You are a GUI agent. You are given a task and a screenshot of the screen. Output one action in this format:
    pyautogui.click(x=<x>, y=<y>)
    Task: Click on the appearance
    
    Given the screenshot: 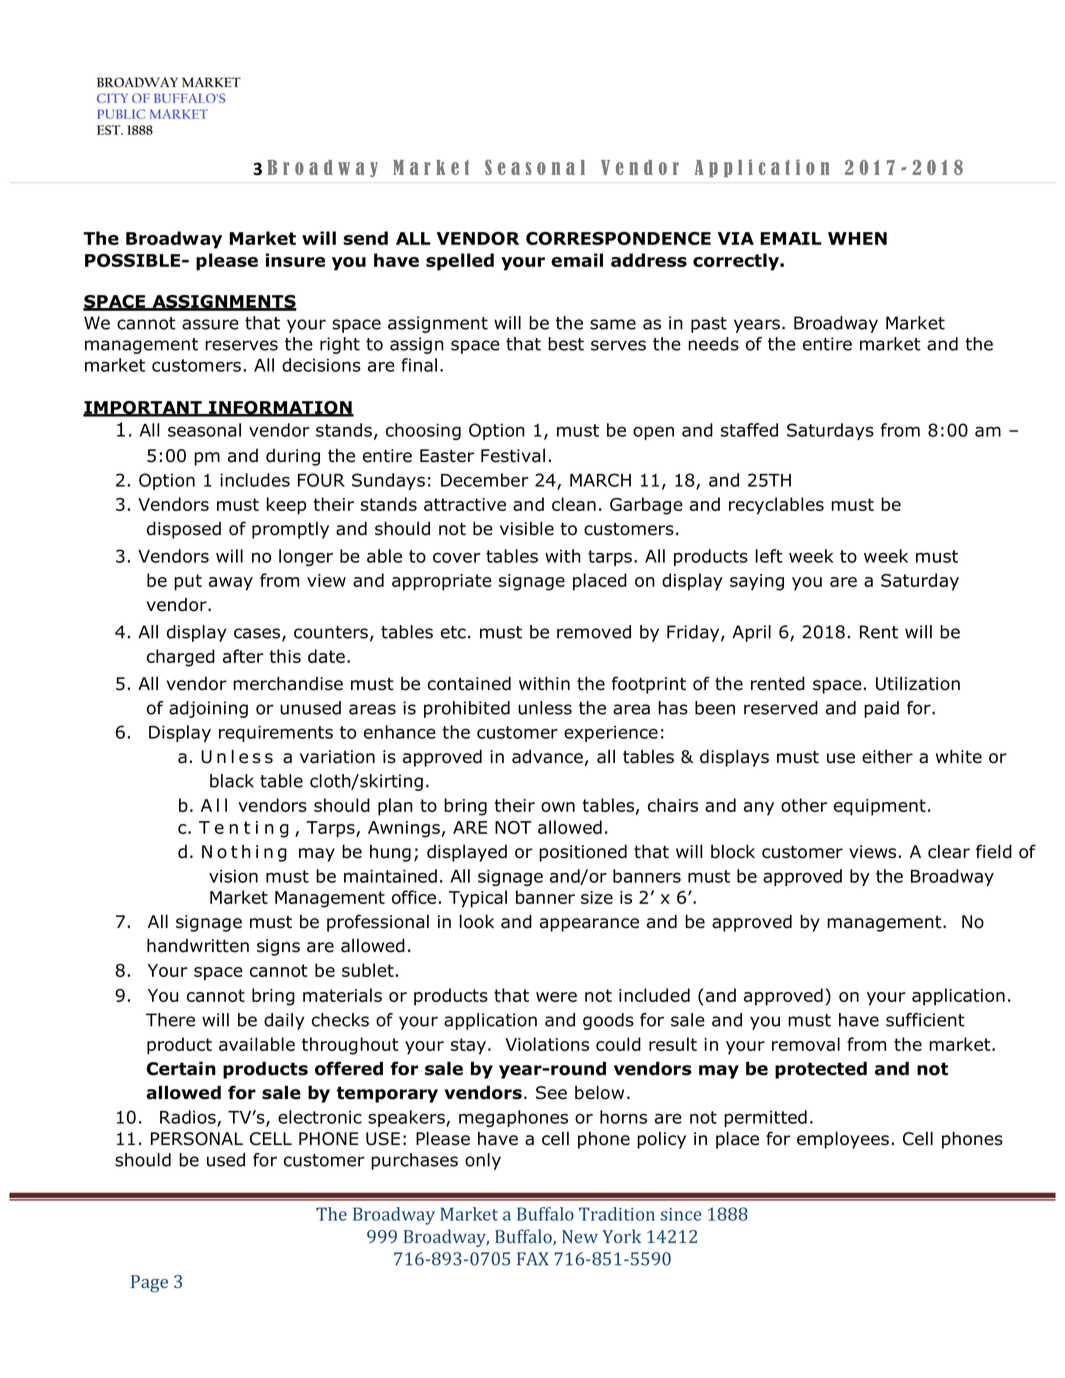 What is the action you would take?
    pyautogui.click(x=589, y=925)
